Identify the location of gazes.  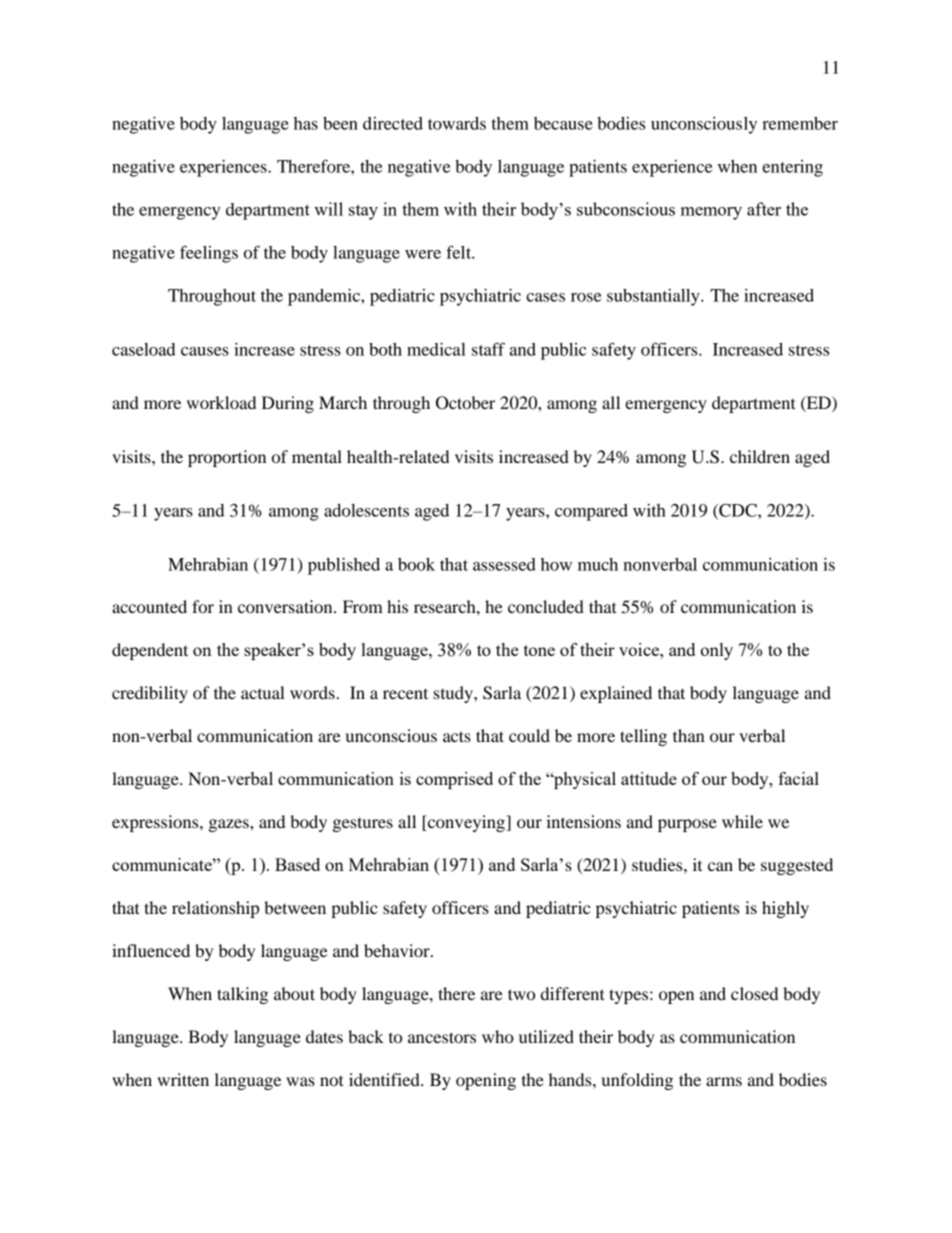
(230, 825).
